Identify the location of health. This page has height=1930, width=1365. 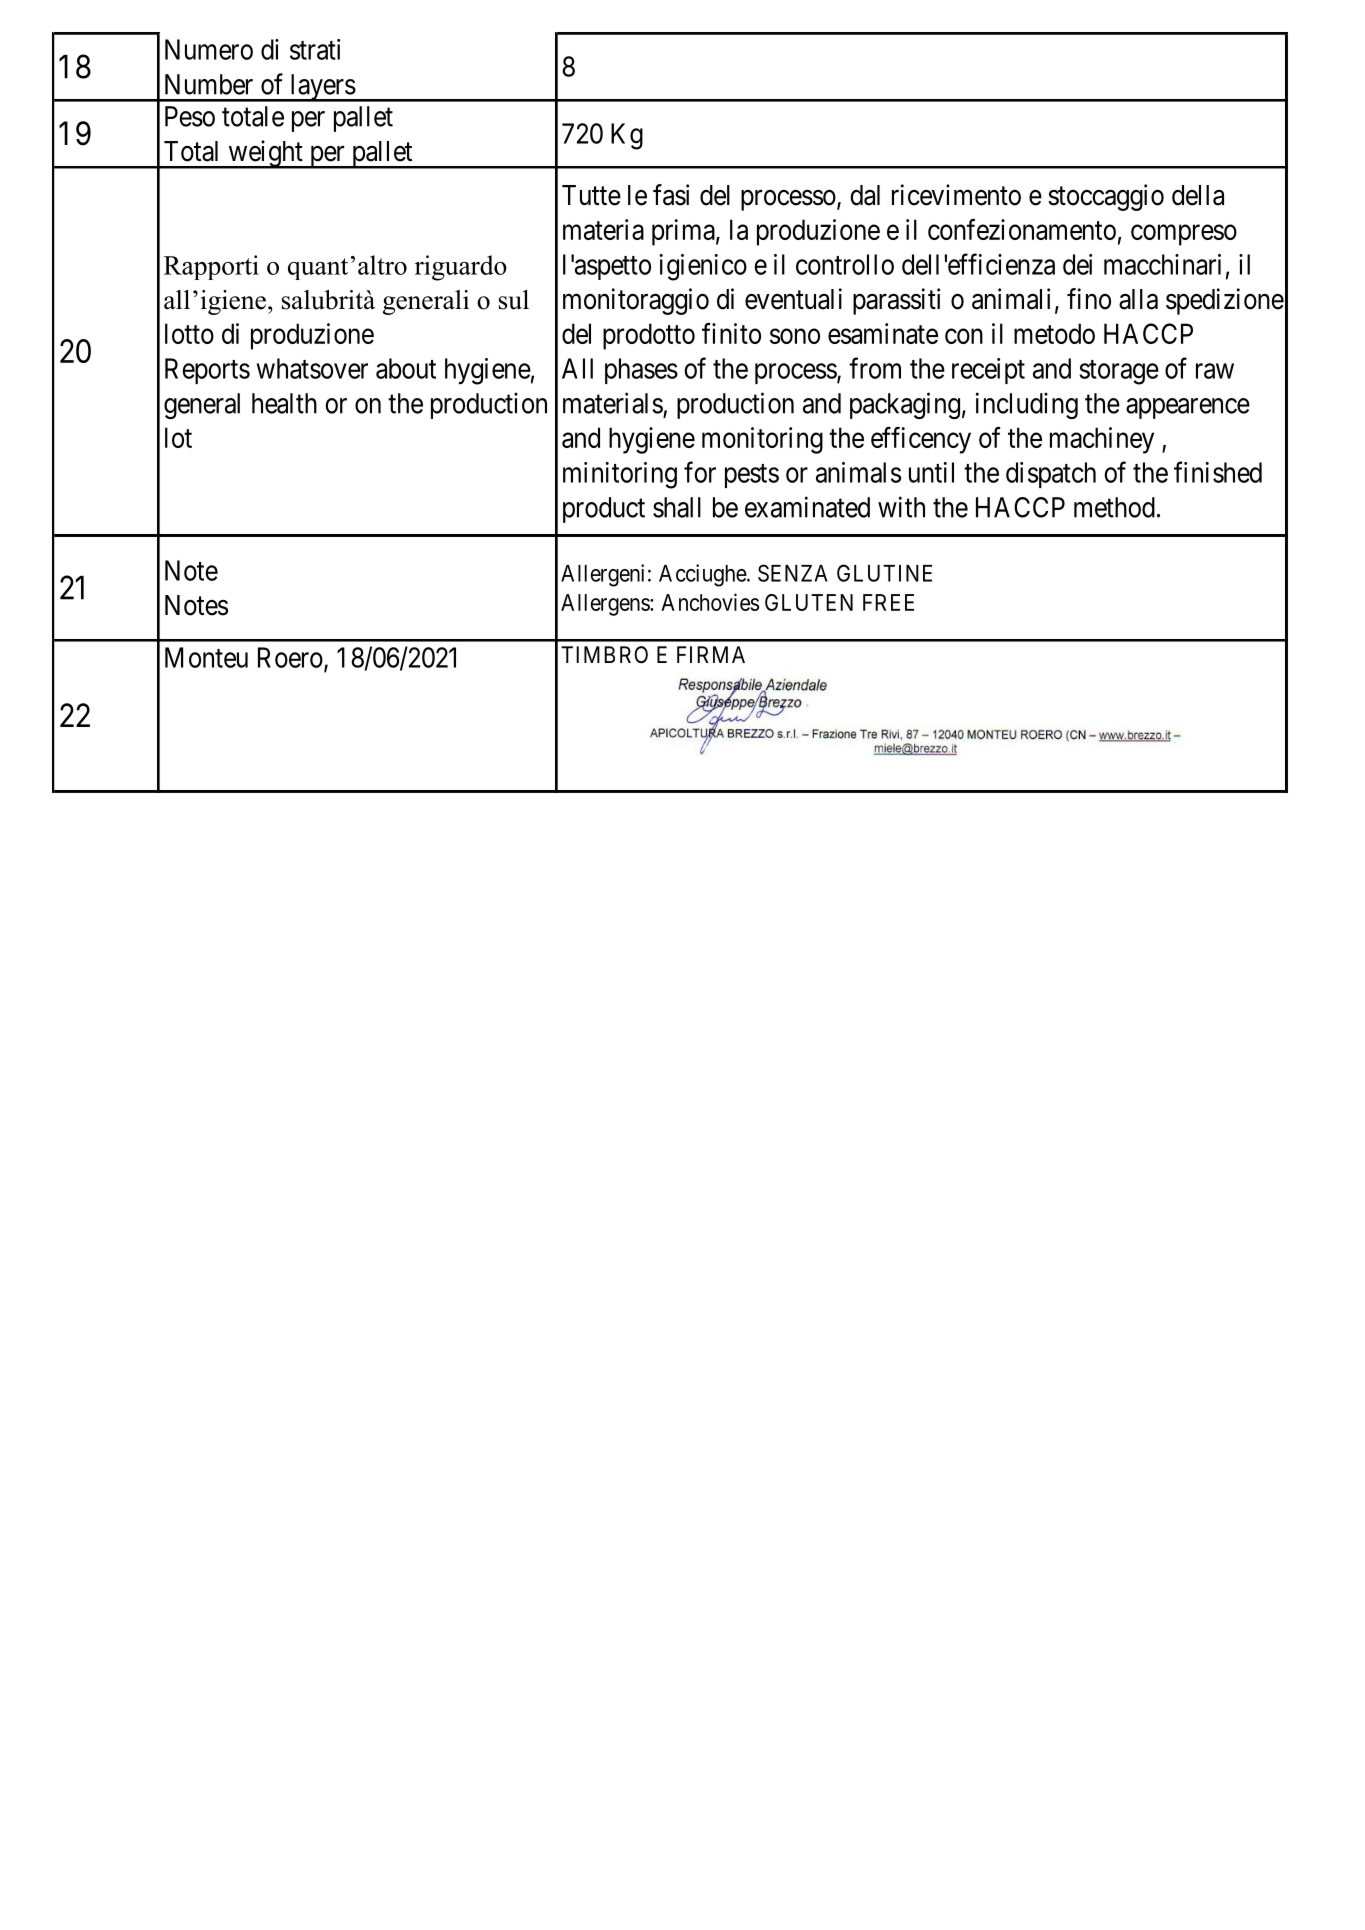
(284, 403).
